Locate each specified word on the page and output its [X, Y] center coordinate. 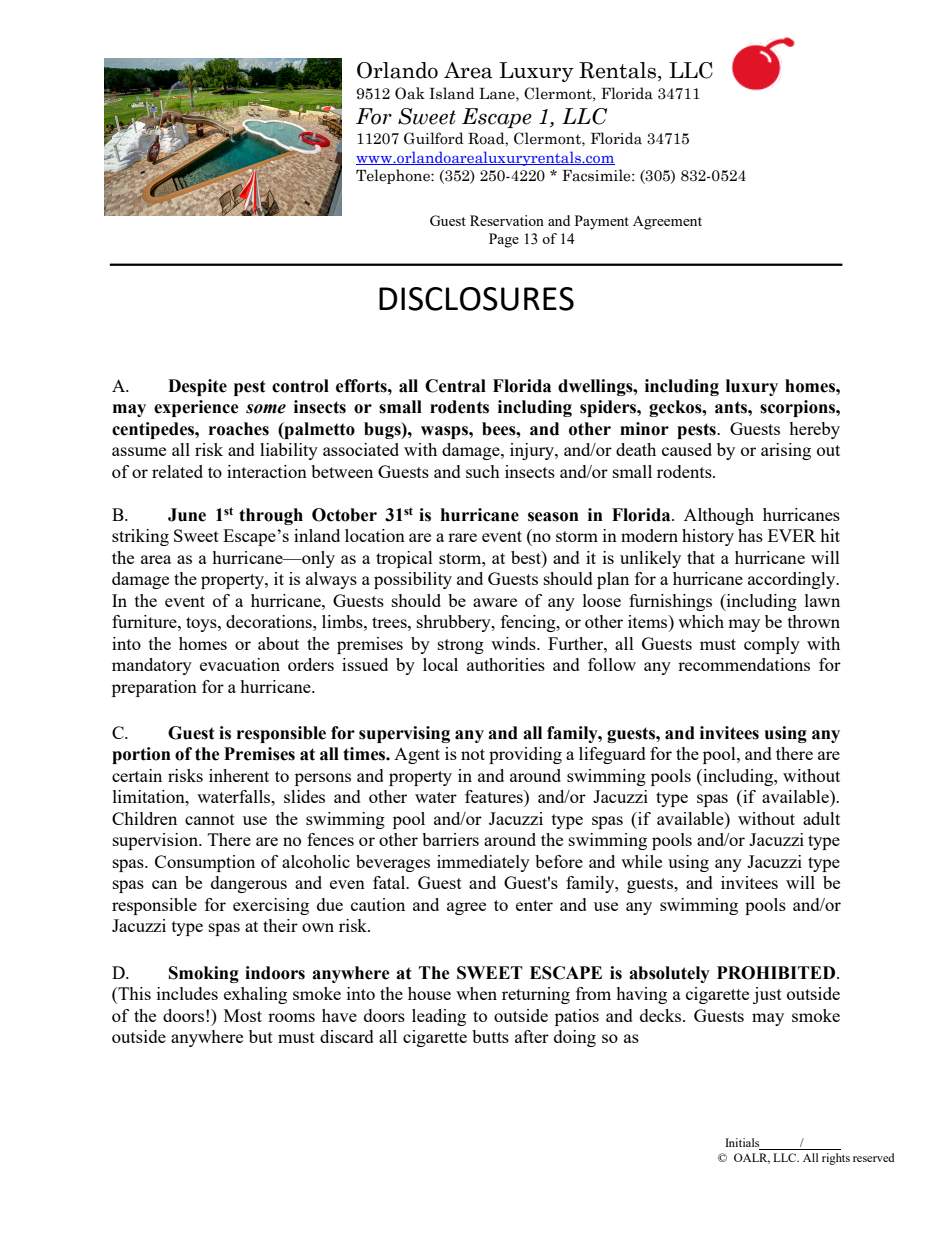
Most [243, 1015]
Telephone [394, 176]
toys [202, 624]
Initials [743, 1144]
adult [821, 818]
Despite [197, 387]
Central [455, 386]
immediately [483, 863]
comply [772, 645]
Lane [498, 94]
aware [495, 602]
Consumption [205, 863]
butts [490, 1036]
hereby [814, 430]
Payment [602, 222]
